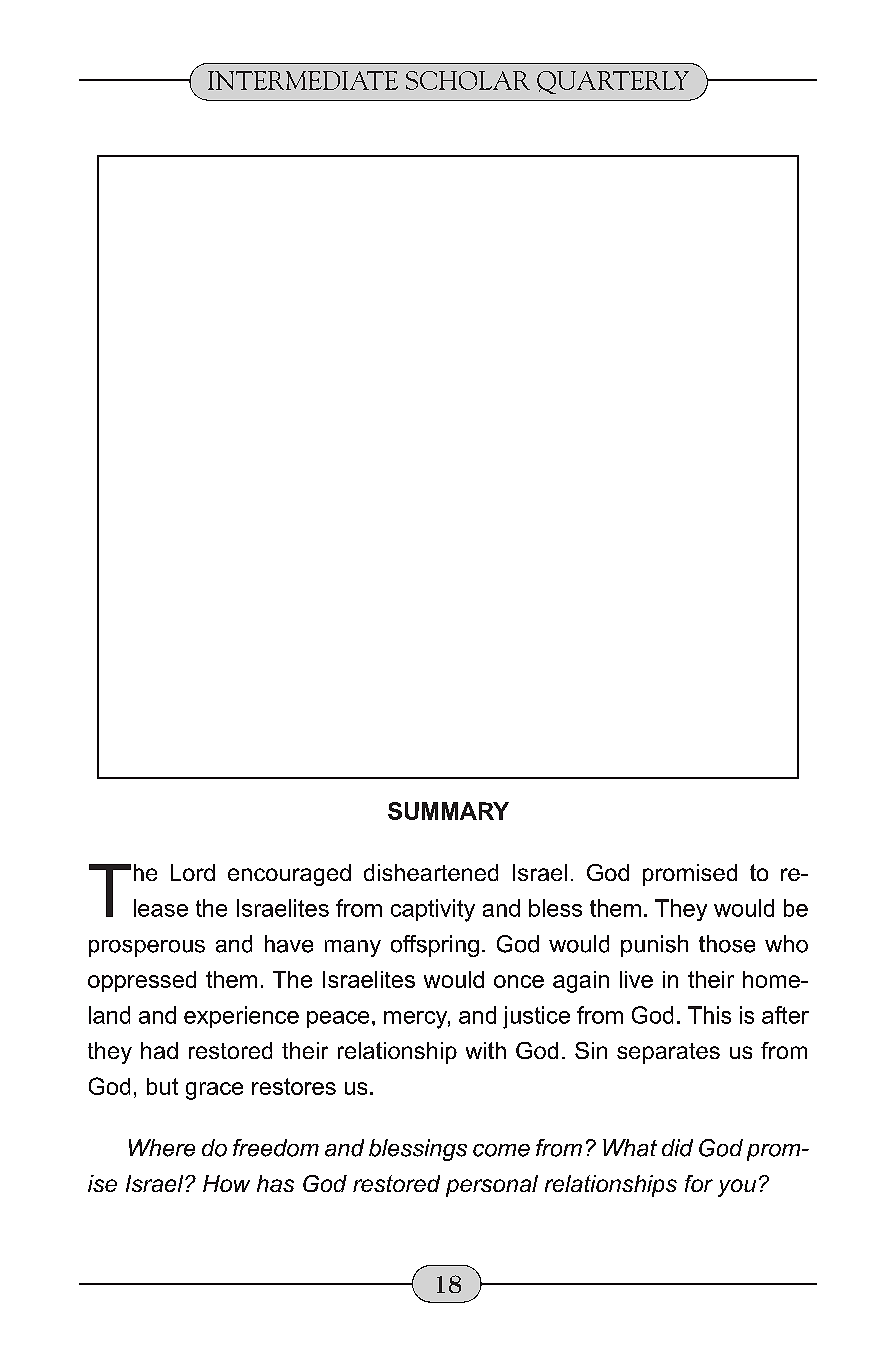 The image size is (896, 1363). What do you see at coordinates (613, 82) in the image?
I see `QUARTERLY` at bounding box center [613, 82].
